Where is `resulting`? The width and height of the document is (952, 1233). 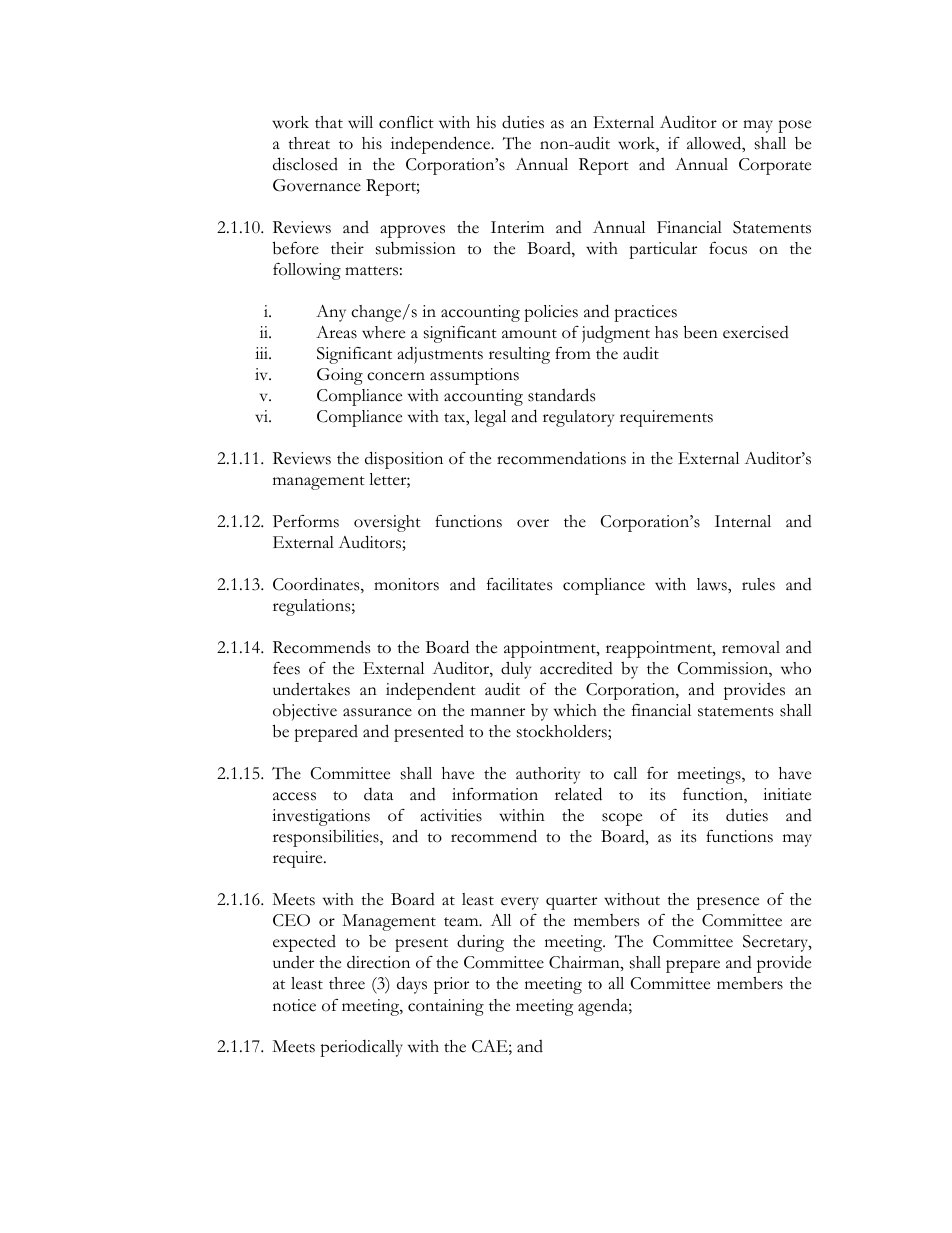
resulting is located at coordinates (519, 355).
